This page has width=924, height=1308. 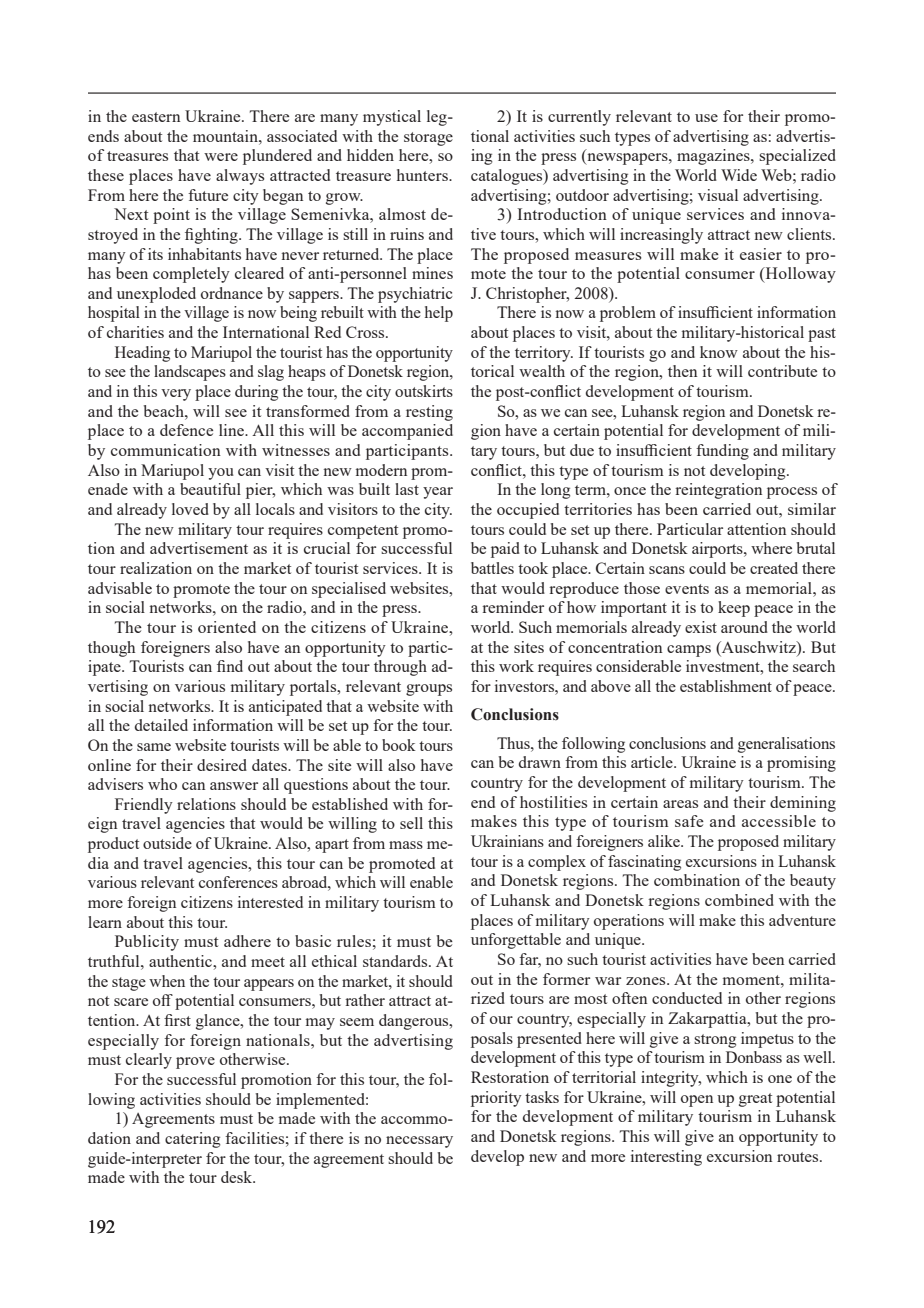 I want to click on oriented, so click(x=227, y=627).
